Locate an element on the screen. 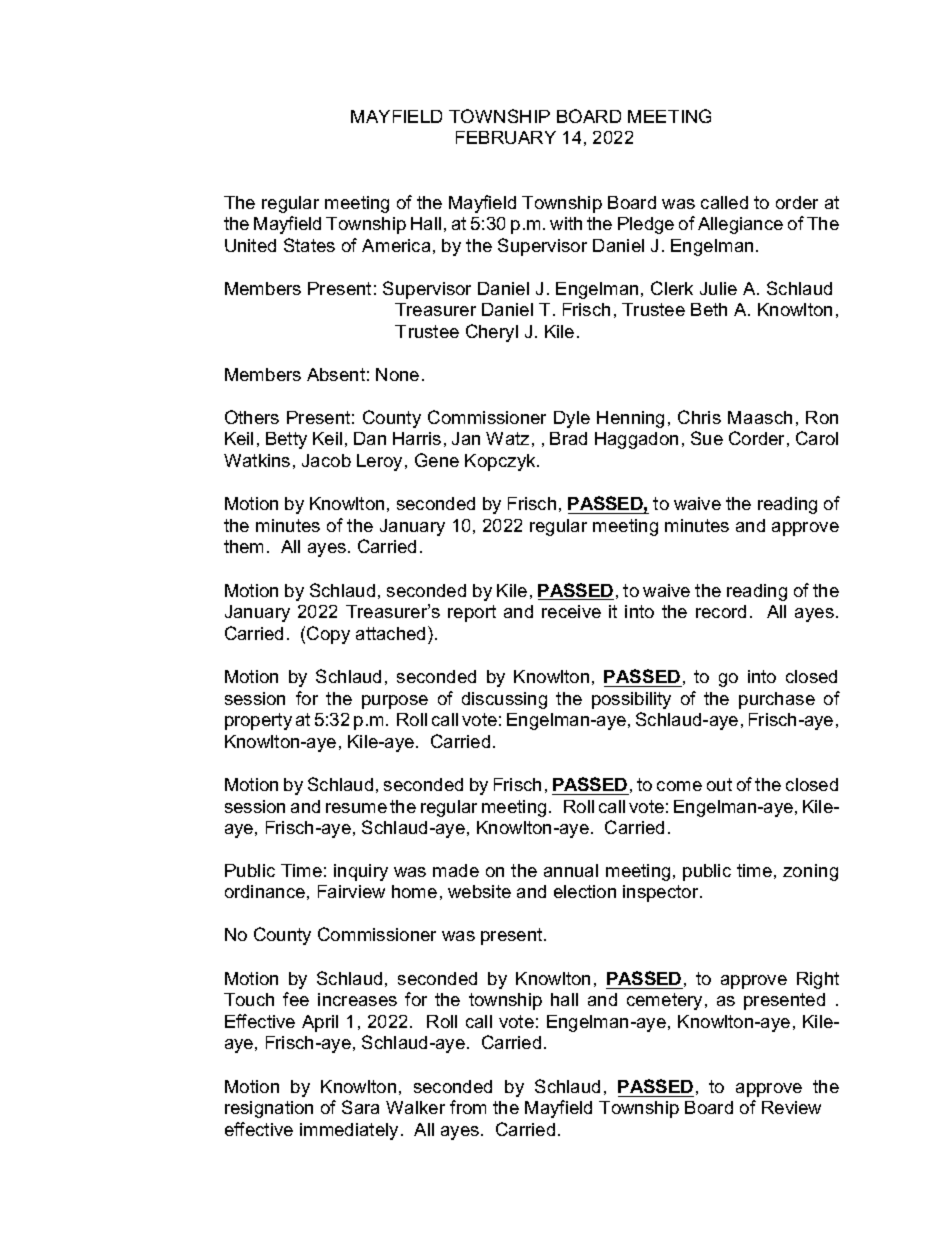  Brad is located at coordinates (568, 438).
